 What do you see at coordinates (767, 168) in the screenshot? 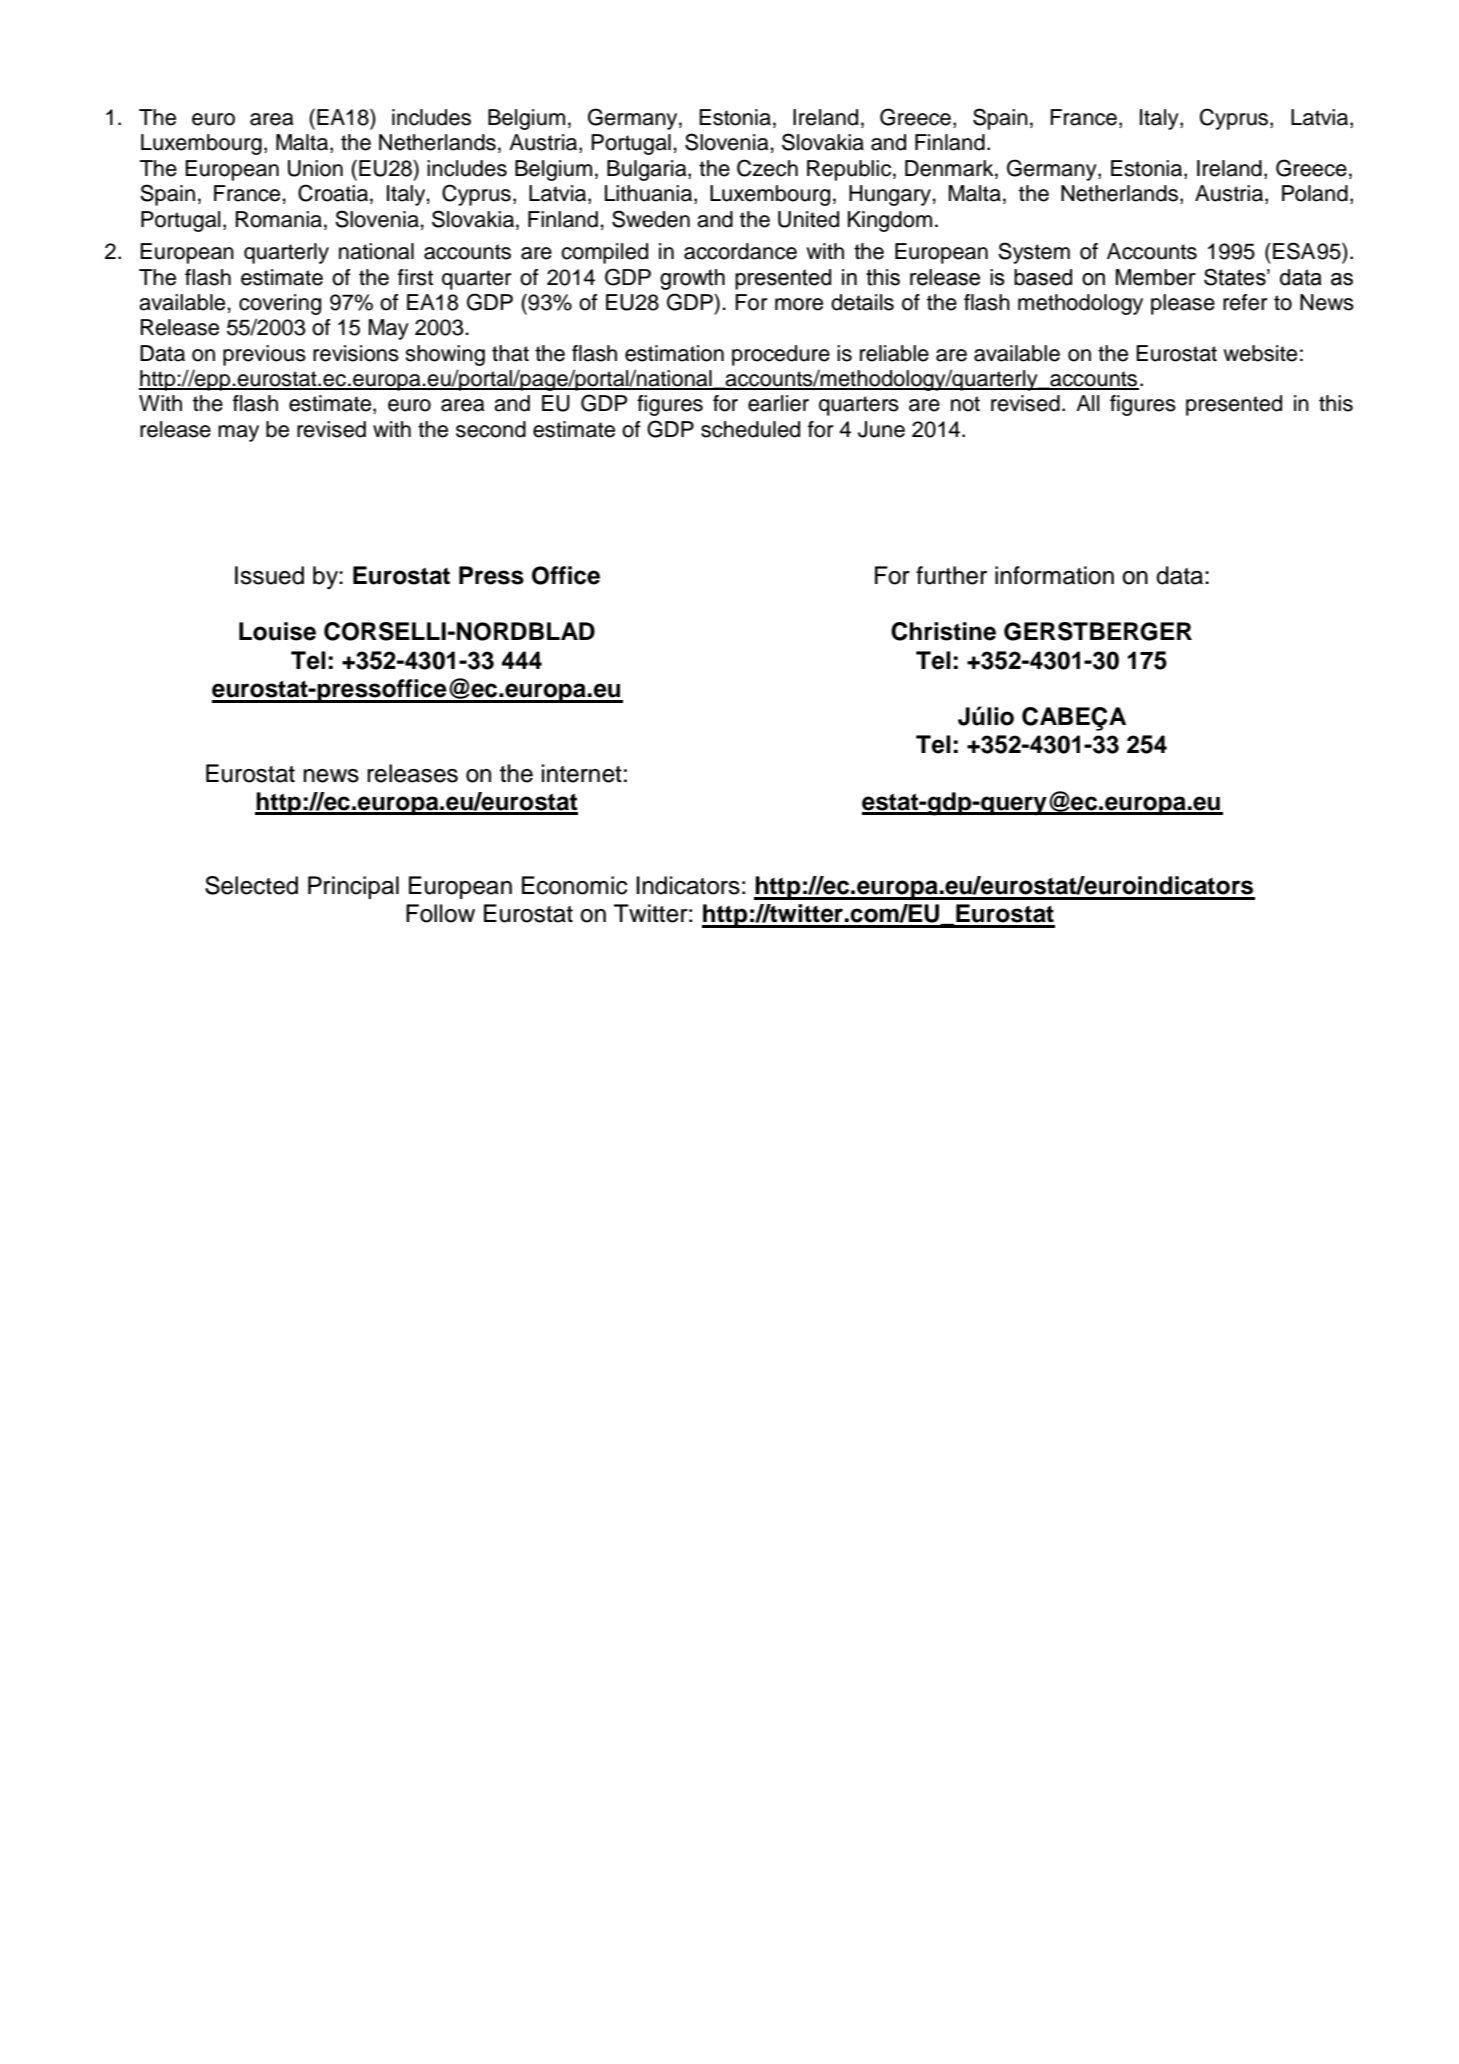
I see `Czech` at bounding box center [767, 168].
